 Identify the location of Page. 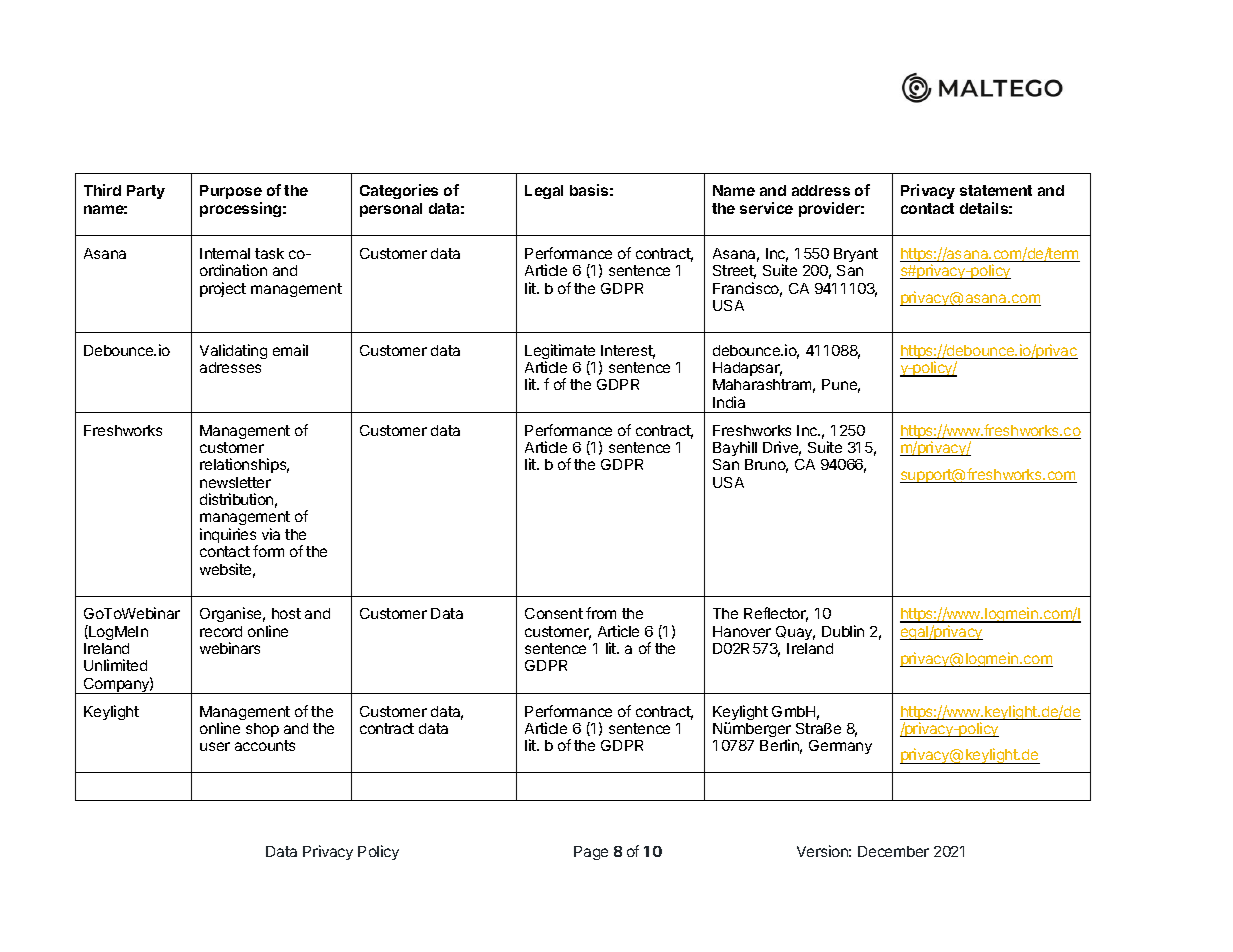
(591, 853).
